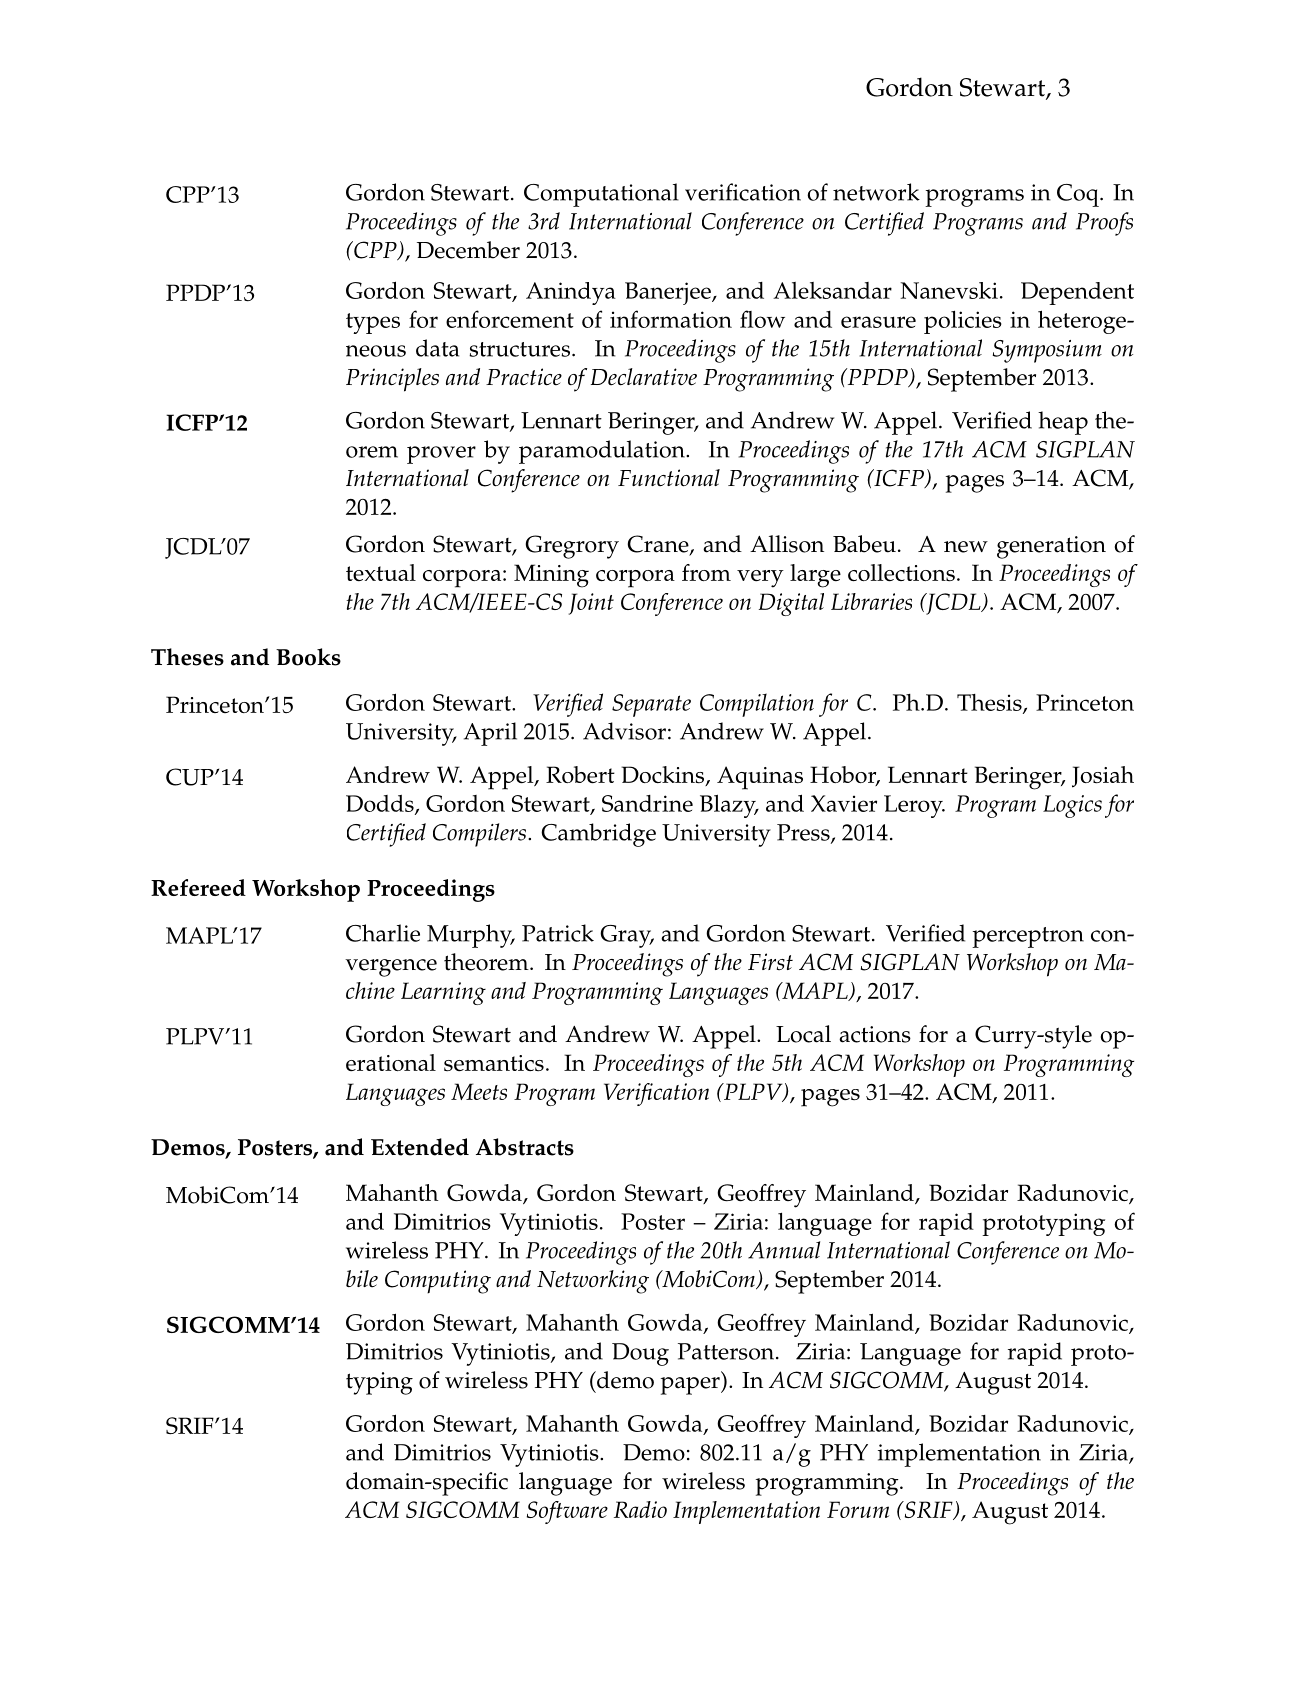 This image has height=1682, width=1300. Describe the element at coordinates (875, 1034) in the image. I see `actions` at that location.
